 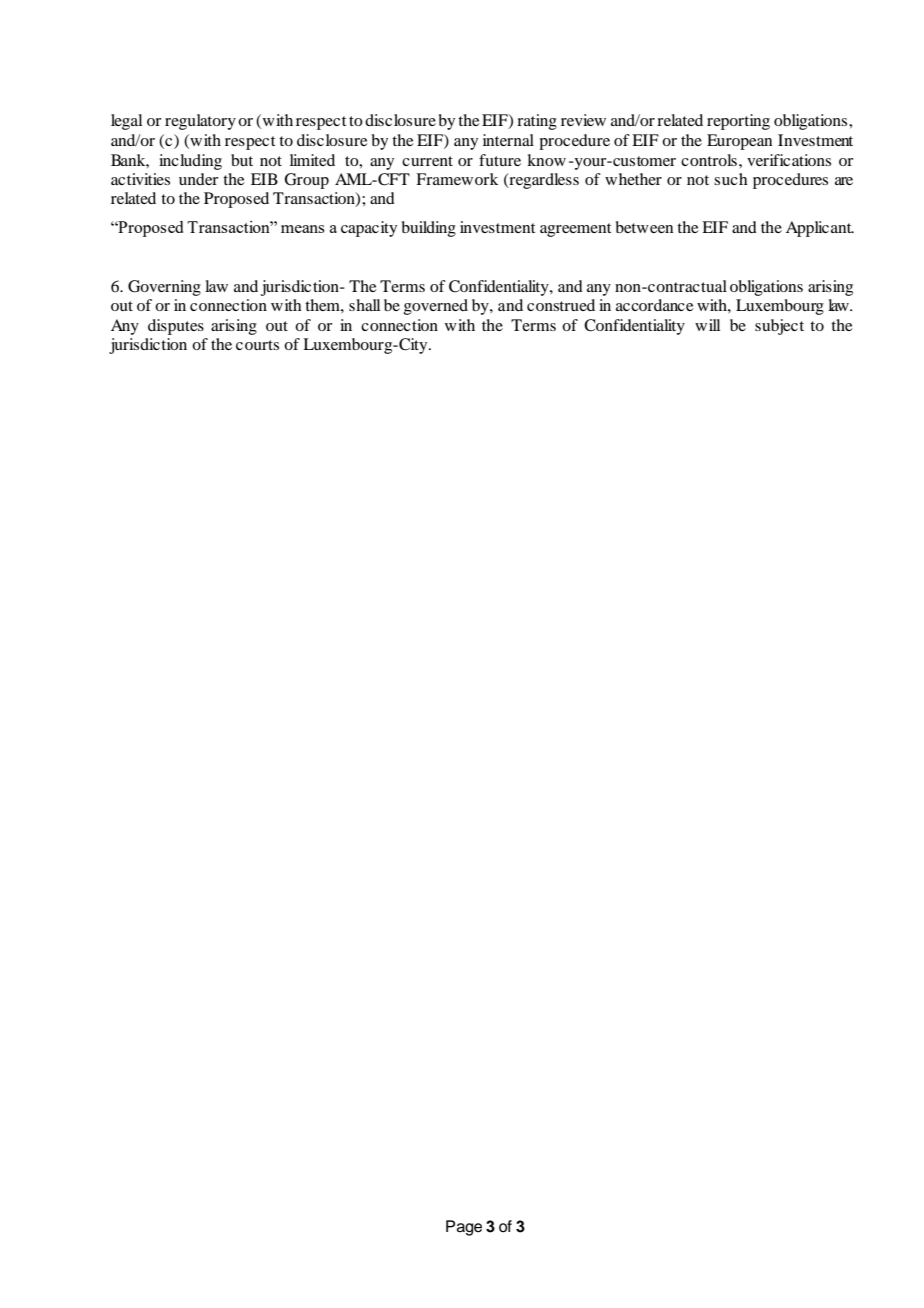 What do you see at coordinates (779, 327) in the image?
I see `subject` at bounding box center [779, 327].
